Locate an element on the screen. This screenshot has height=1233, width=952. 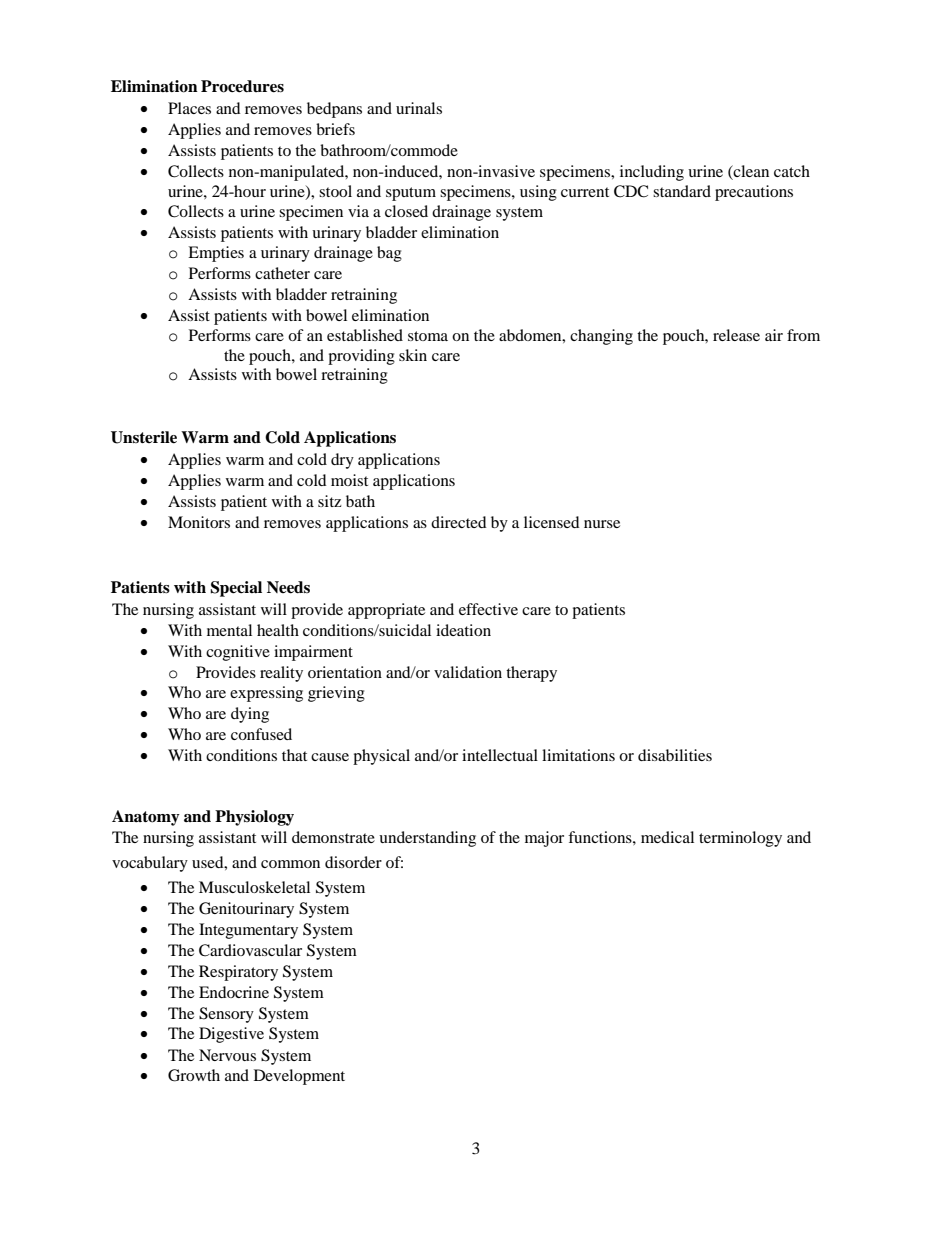
catch is located at coordinates (792, 171).
